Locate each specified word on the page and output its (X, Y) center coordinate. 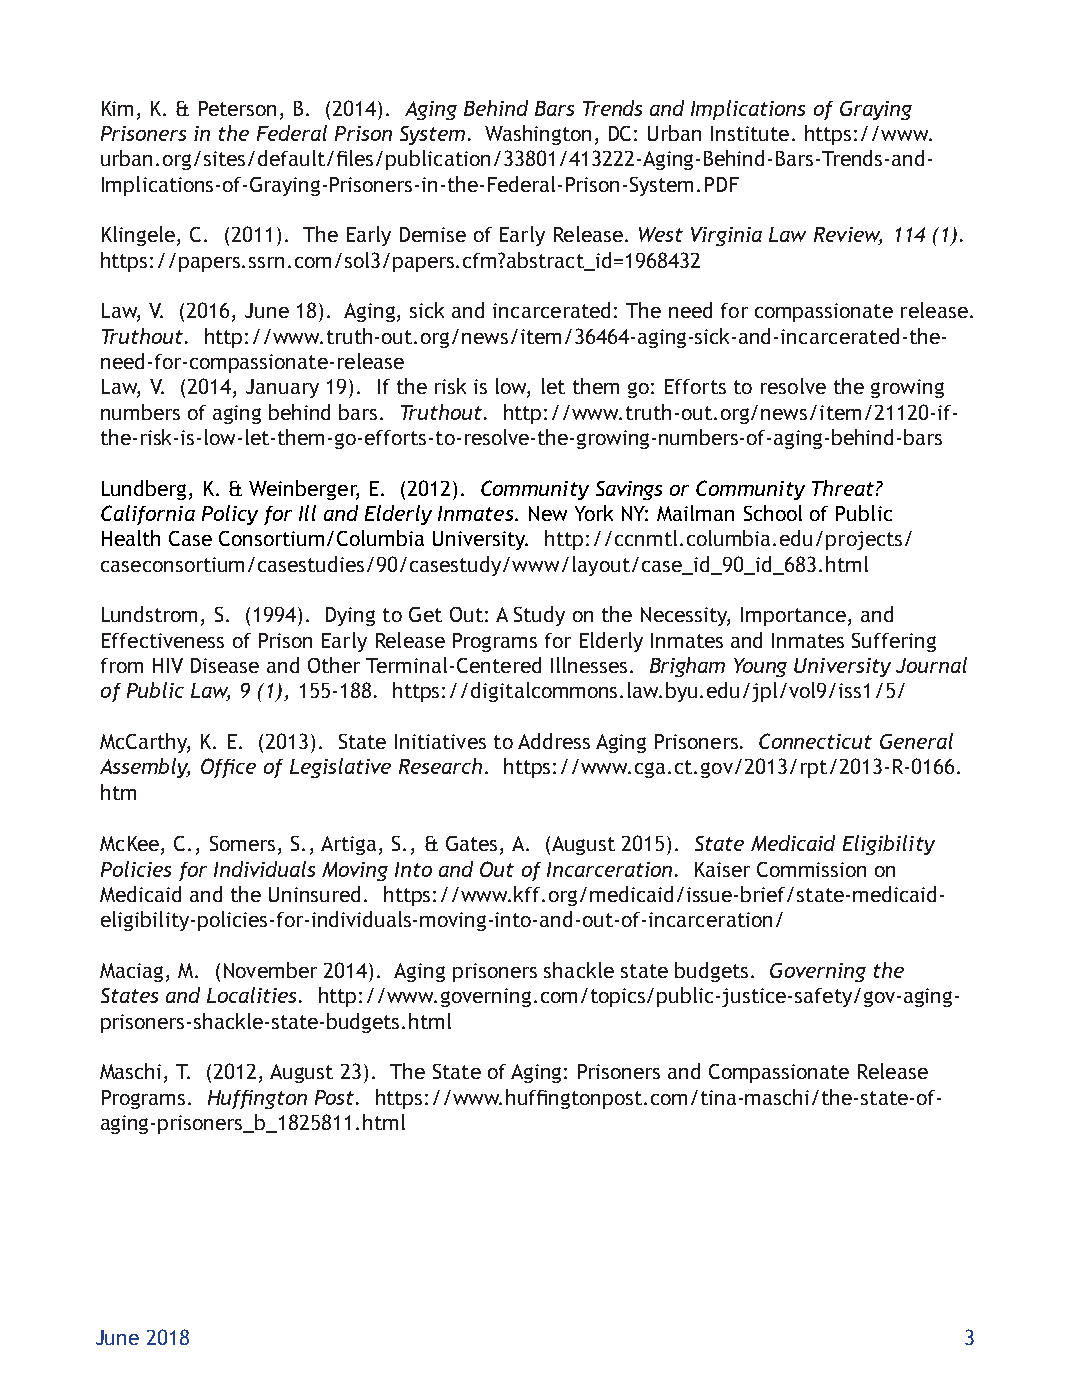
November (270, 970)
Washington (538, 135)
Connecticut (815, 741)
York (594, 513)
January (282, 388)
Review (848, 236)
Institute (750, 133)
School (773, 513)
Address (554, 741)
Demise (433, 234)
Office (228, 768)
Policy (230, 515)
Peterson (237, 108)
